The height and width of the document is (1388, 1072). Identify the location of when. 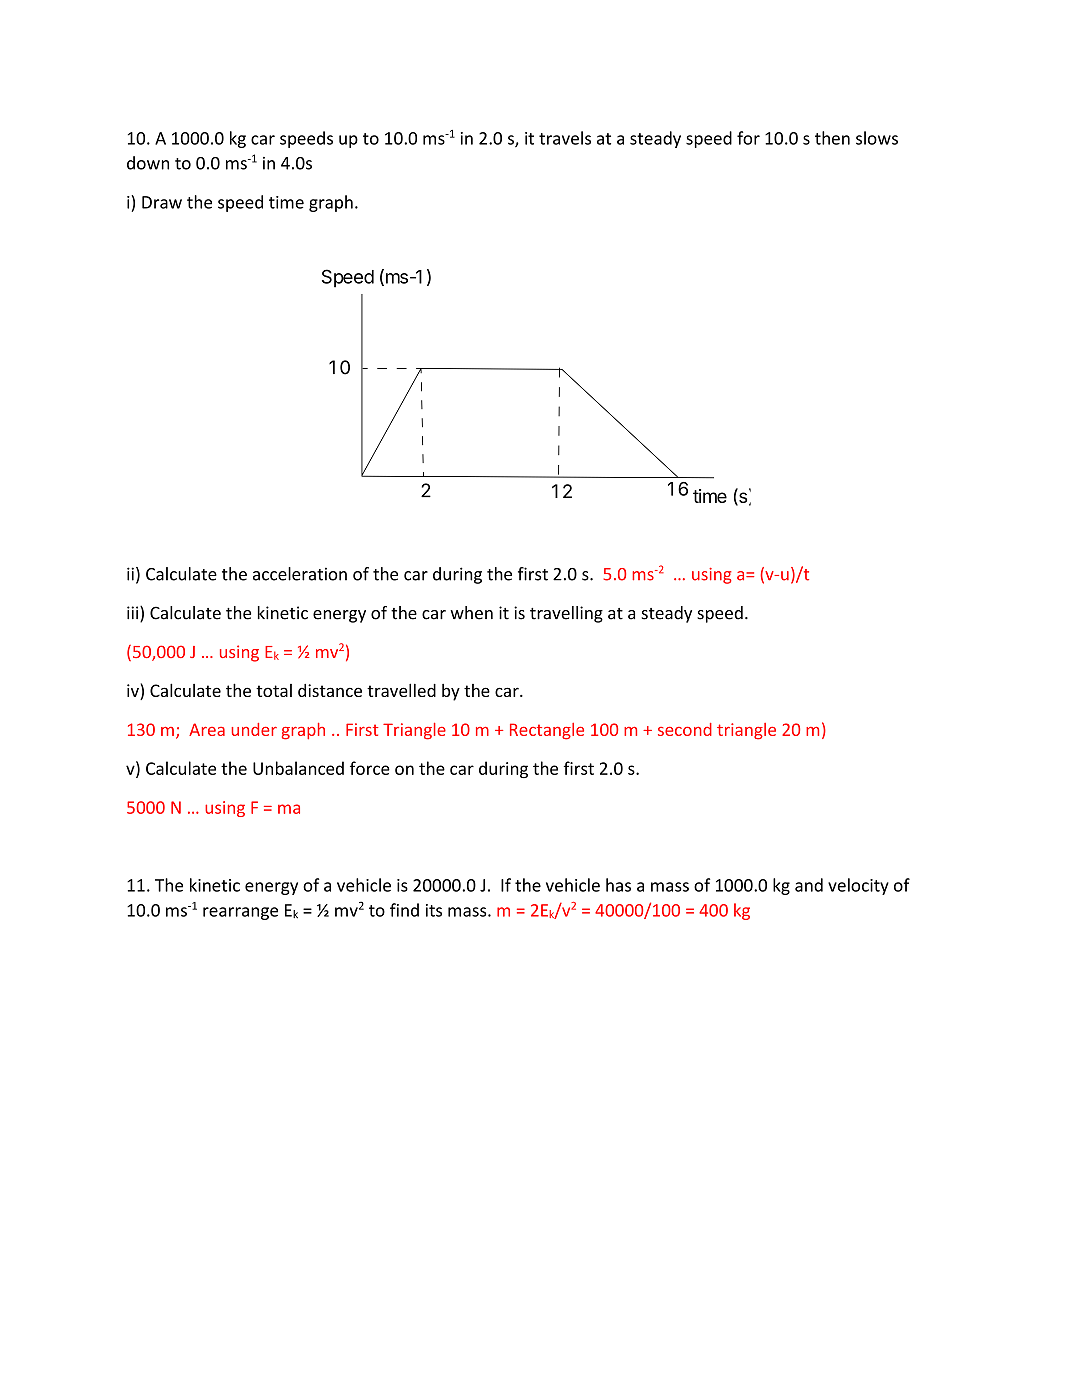
(471, 613).
